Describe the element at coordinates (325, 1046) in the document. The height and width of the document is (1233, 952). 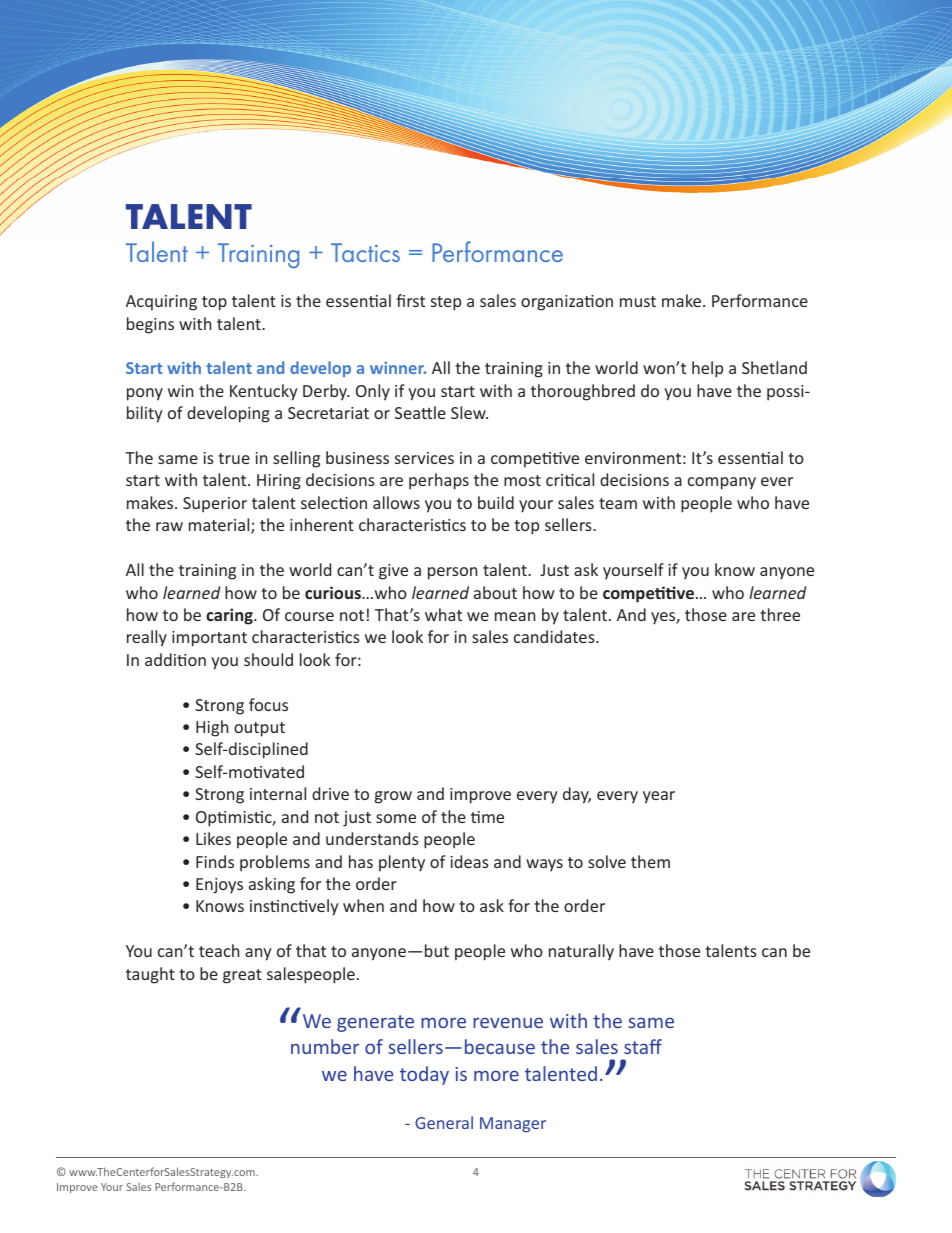
I see `number` at that location.
